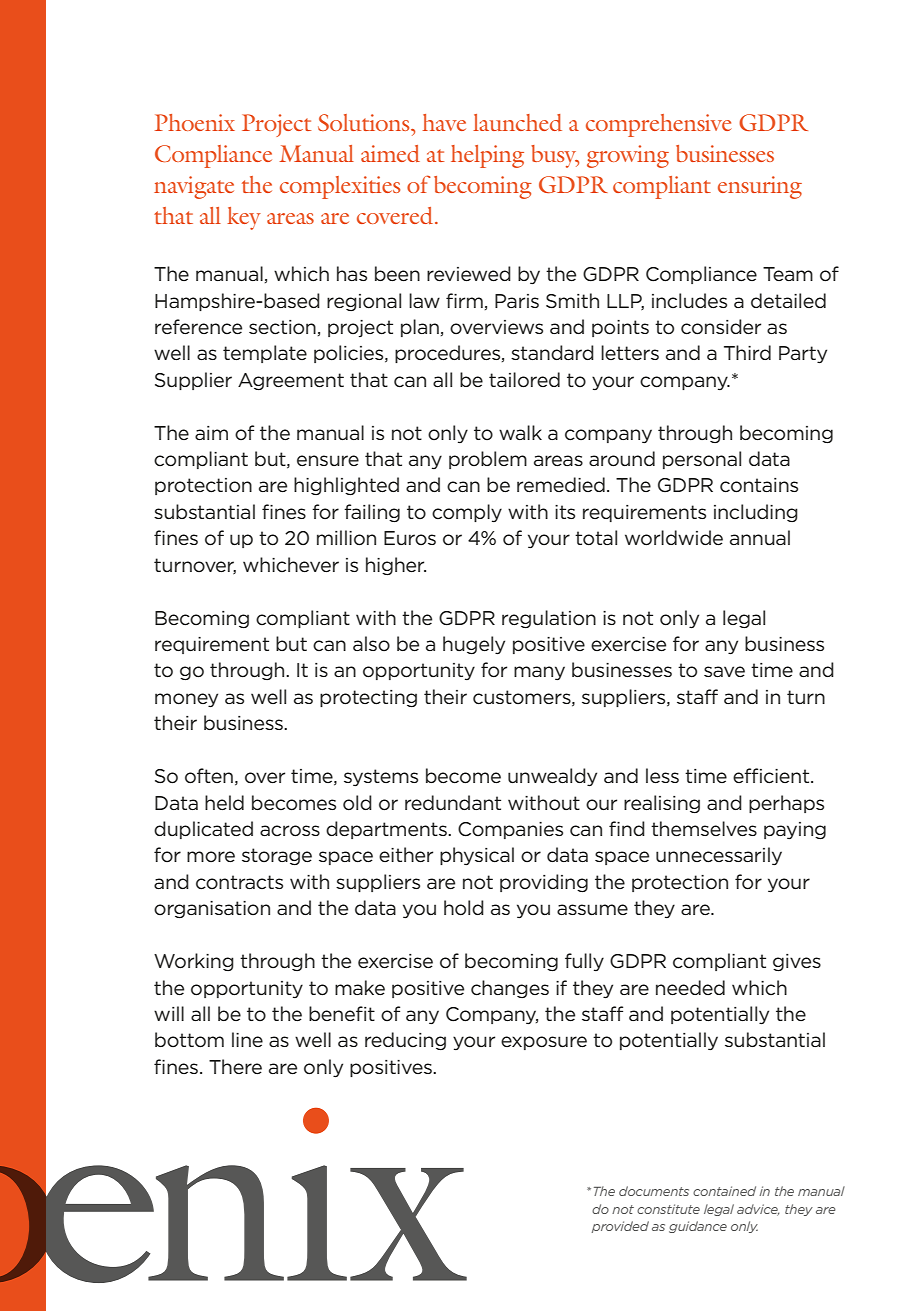 The width and height of the screenshot is (924, 1311). What do you see at coordinates (702, 460) in the screenshot?
I see `personal` at bounding box center [702, 460].
